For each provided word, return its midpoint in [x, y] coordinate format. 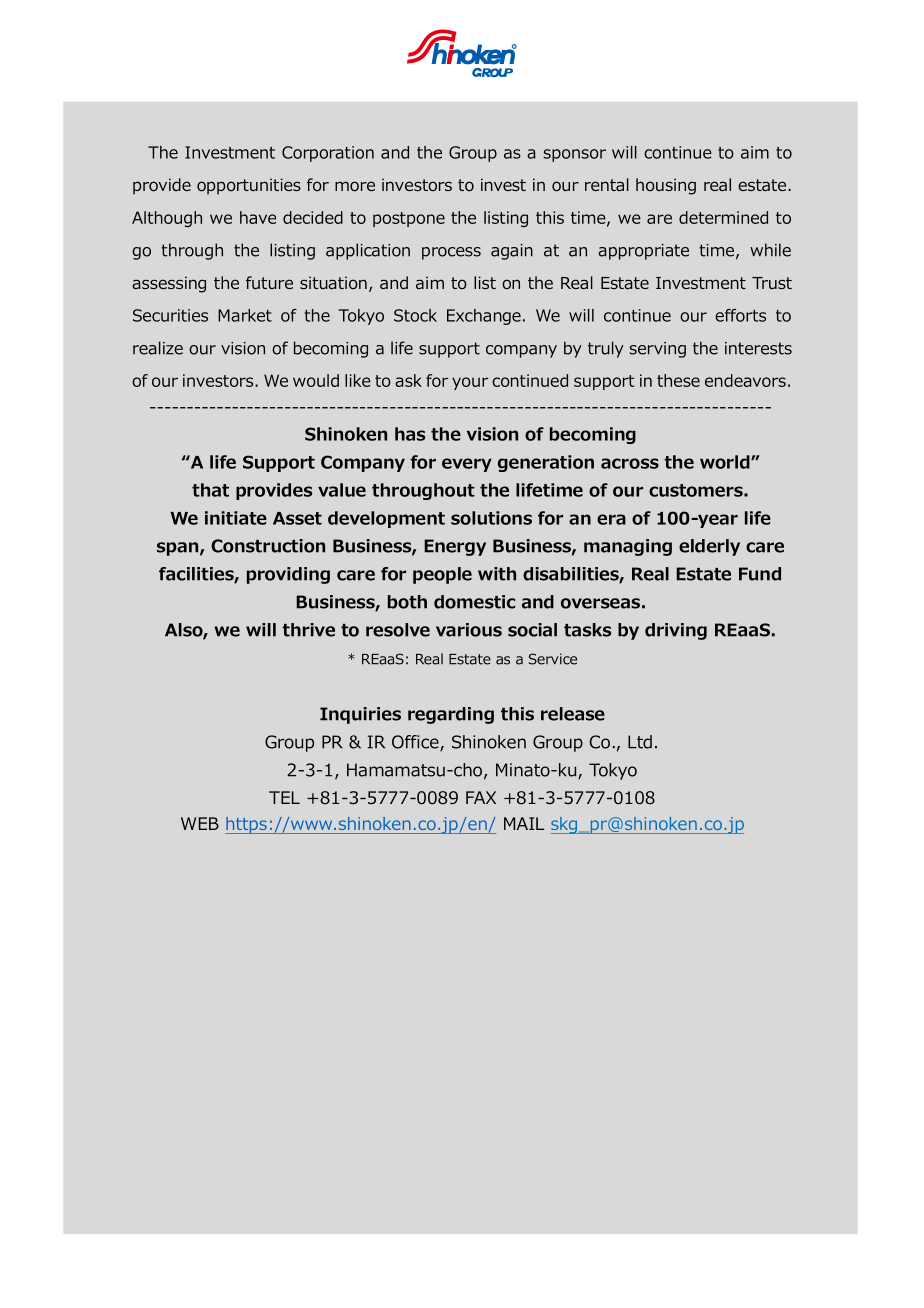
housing [666, 186]
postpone [409, 219]
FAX [481, 797]
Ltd [640, 742]
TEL [284, 797]
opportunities [249, 186]
